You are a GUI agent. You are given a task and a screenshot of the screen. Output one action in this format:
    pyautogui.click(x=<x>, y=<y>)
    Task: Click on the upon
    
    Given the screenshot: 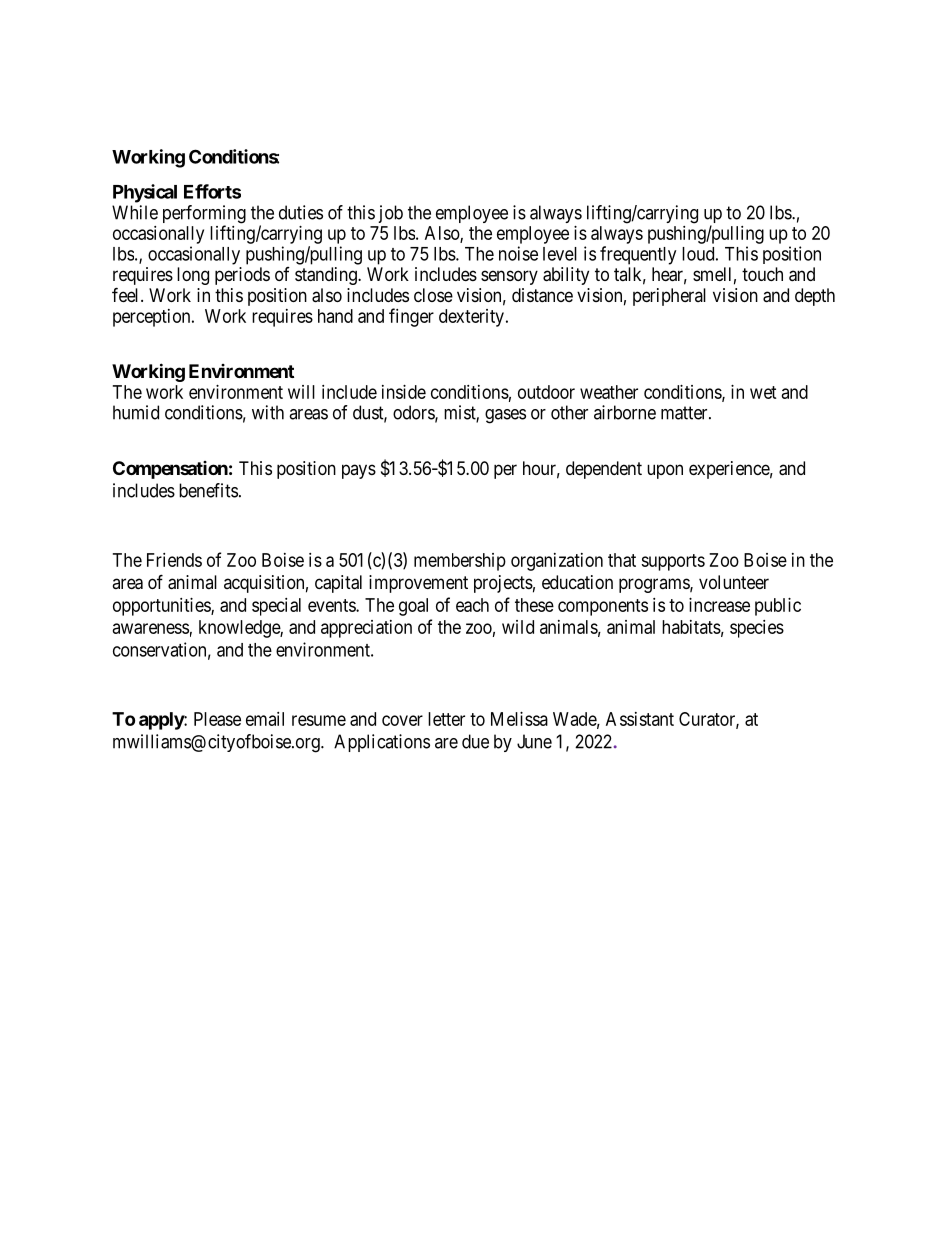 What is the action you would take?
    pyautogui.click(x=665, y=471)
